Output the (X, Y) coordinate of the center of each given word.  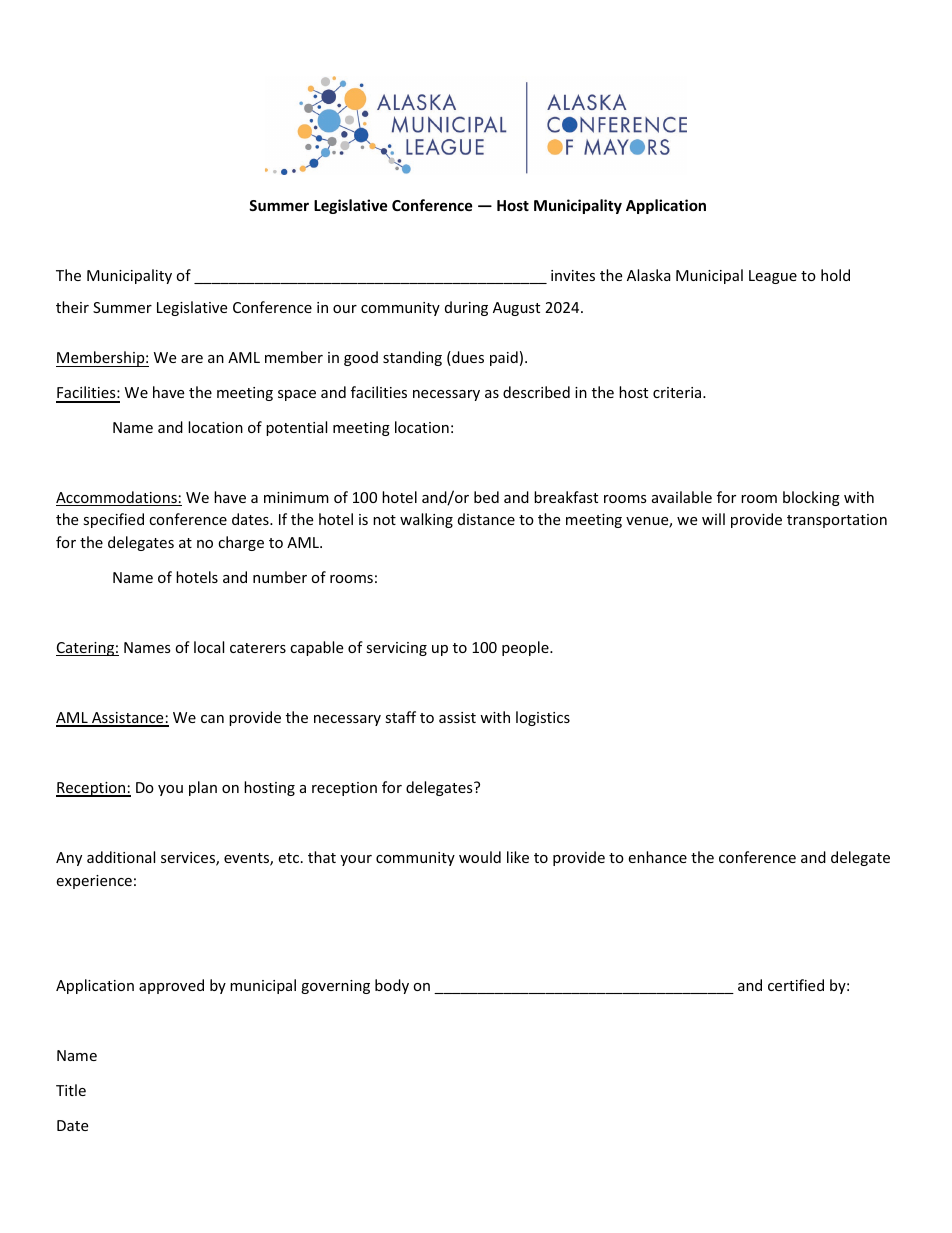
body (392, 986)
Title (71, 1090)
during (466, 308)
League (773, 277)
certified (796, 985)
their (72, 307)
